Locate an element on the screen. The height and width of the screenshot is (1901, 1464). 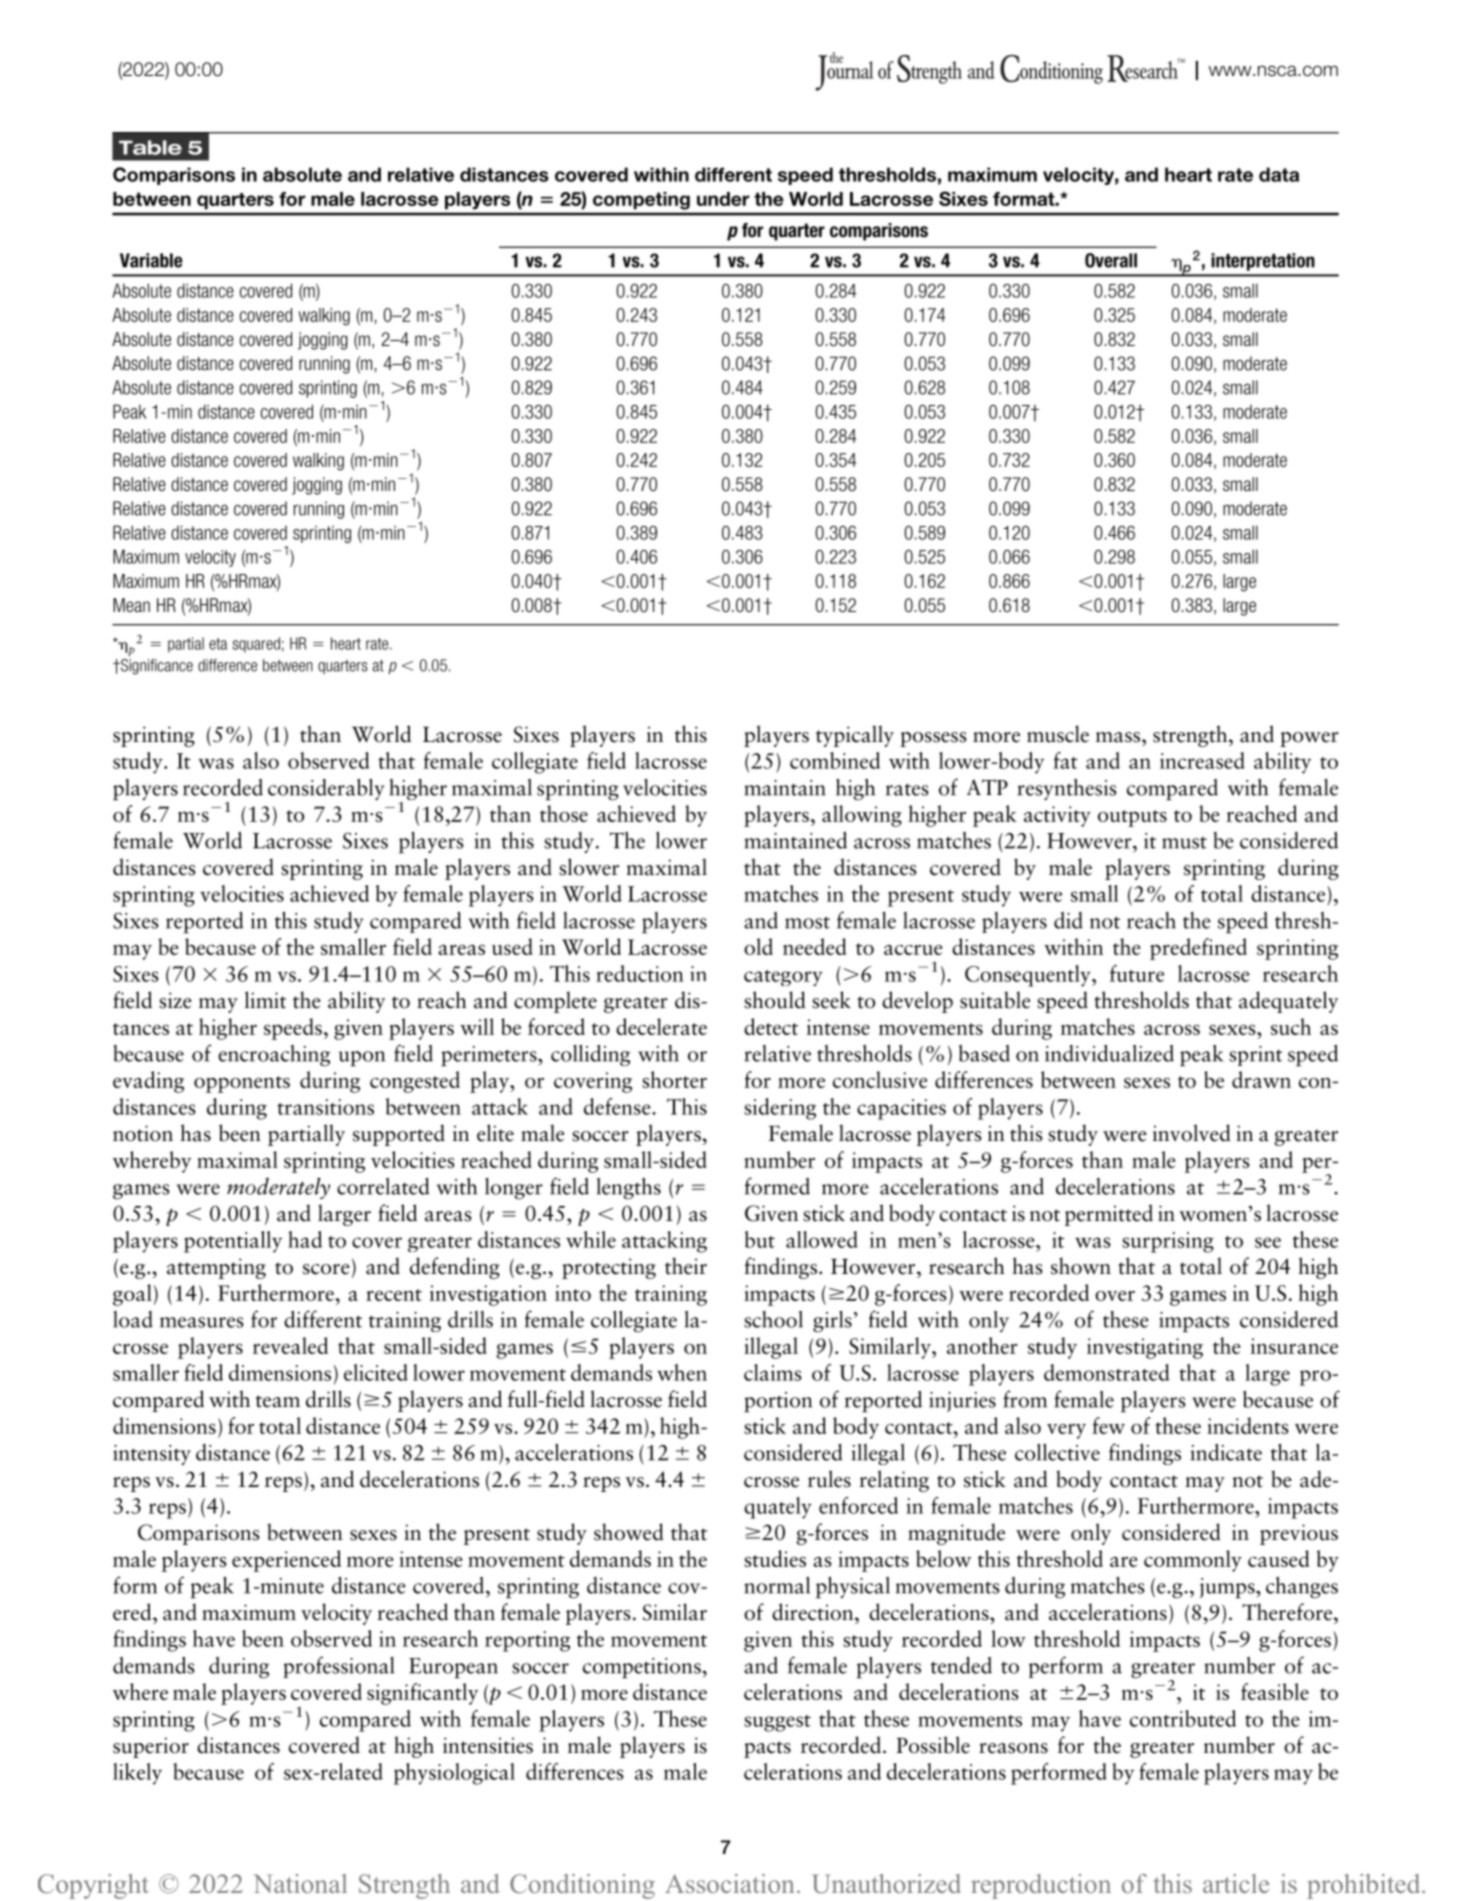
such is located at coordinates (1291, 1026).
